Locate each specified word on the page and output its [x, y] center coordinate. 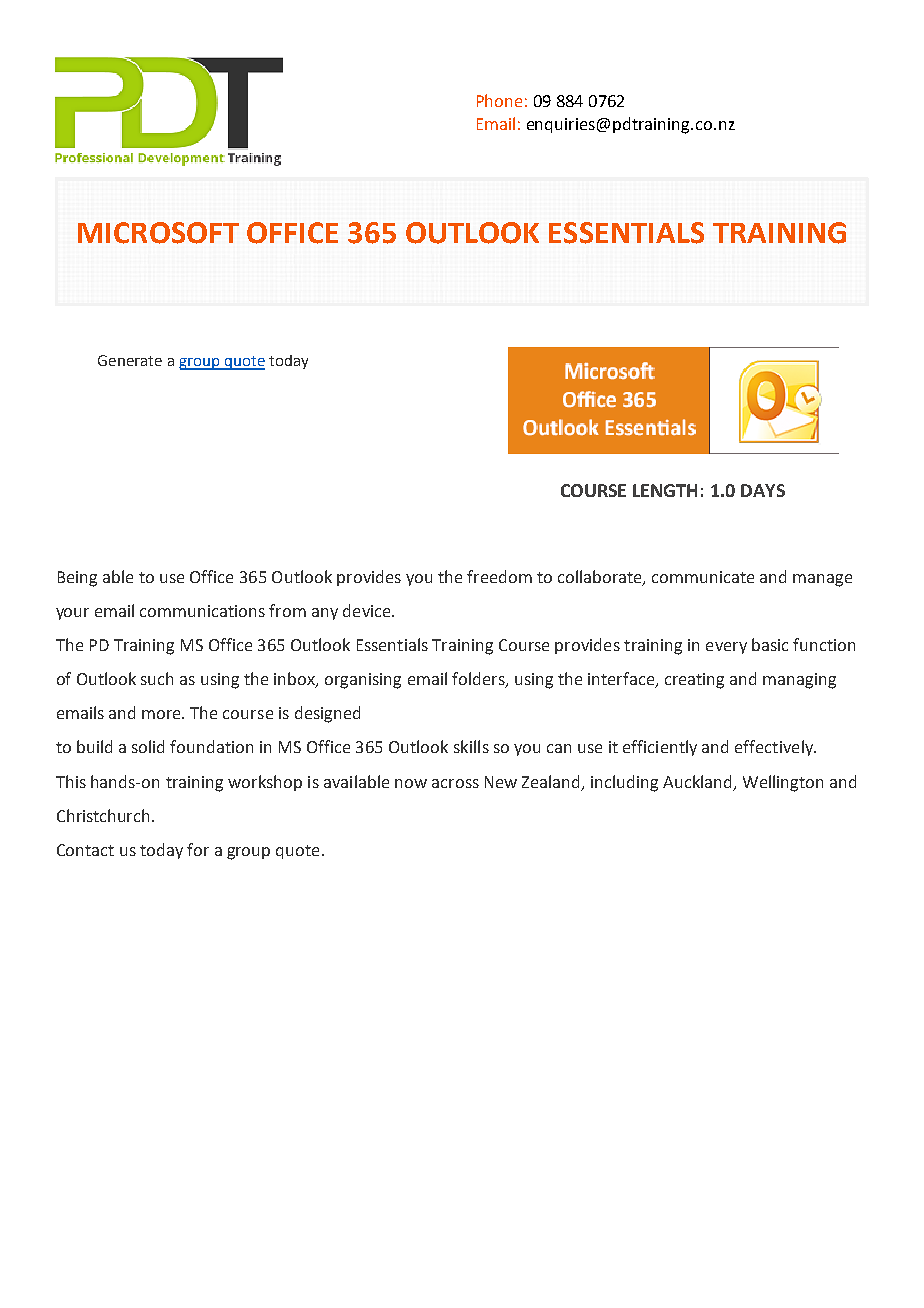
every [726, 648]
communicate [703, 577]
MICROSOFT [158, 233]
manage [822, 580]
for [198, 849]
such [157, 678]
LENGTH [665, 490]
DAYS [763, 490]
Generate [130, 360]
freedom [499, 576]
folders [479, 680]
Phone [499, 100]
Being [77, 579]
